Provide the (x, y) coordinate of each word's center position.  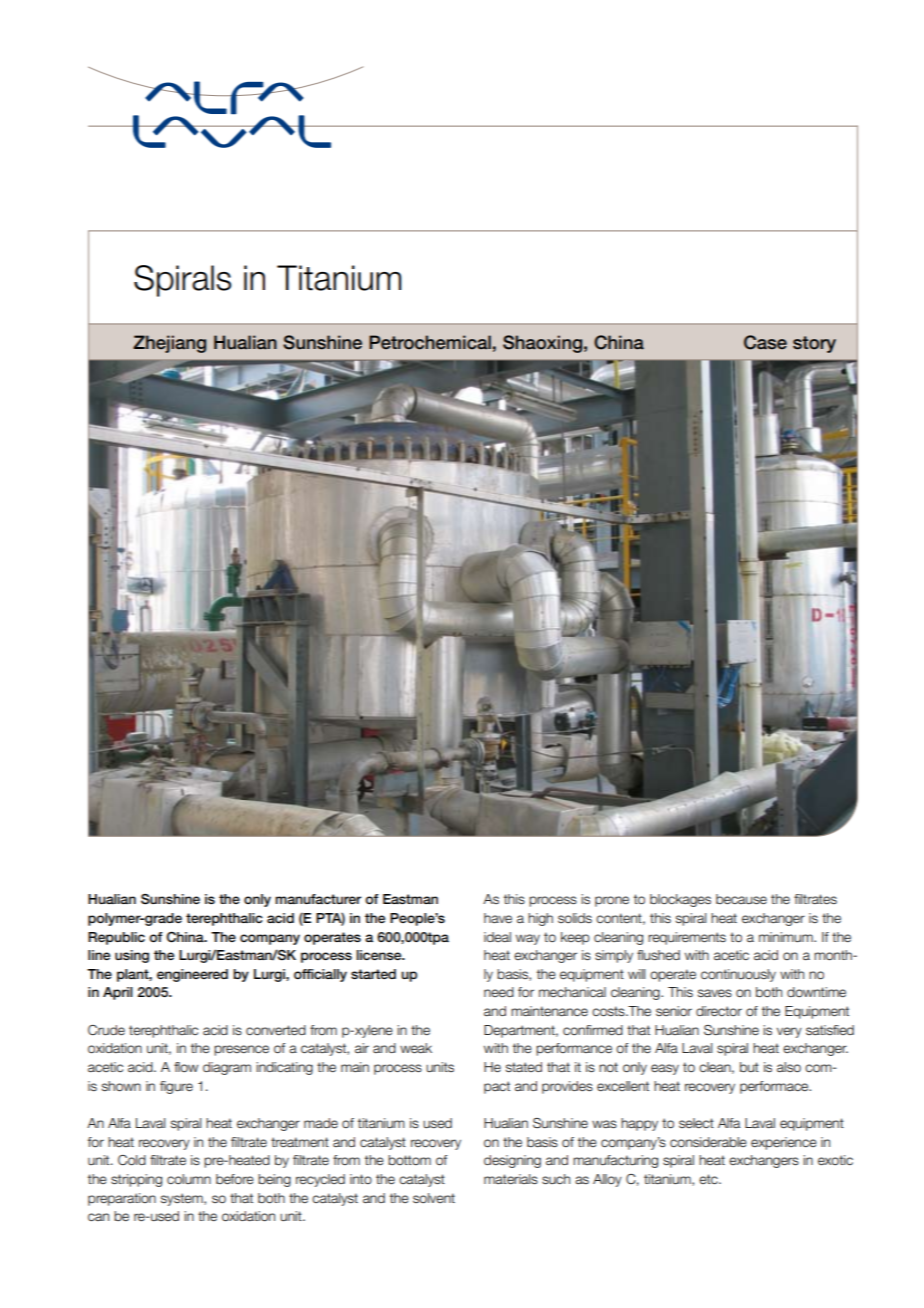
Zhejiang (169, 344)
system (183, 1199)
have (498, 918)
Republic (116, 938)
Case (765, 342)
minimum (787, 937)
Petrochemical (430, 342)
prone (612, 901)
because (741, 899)
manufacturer (318, 899)
